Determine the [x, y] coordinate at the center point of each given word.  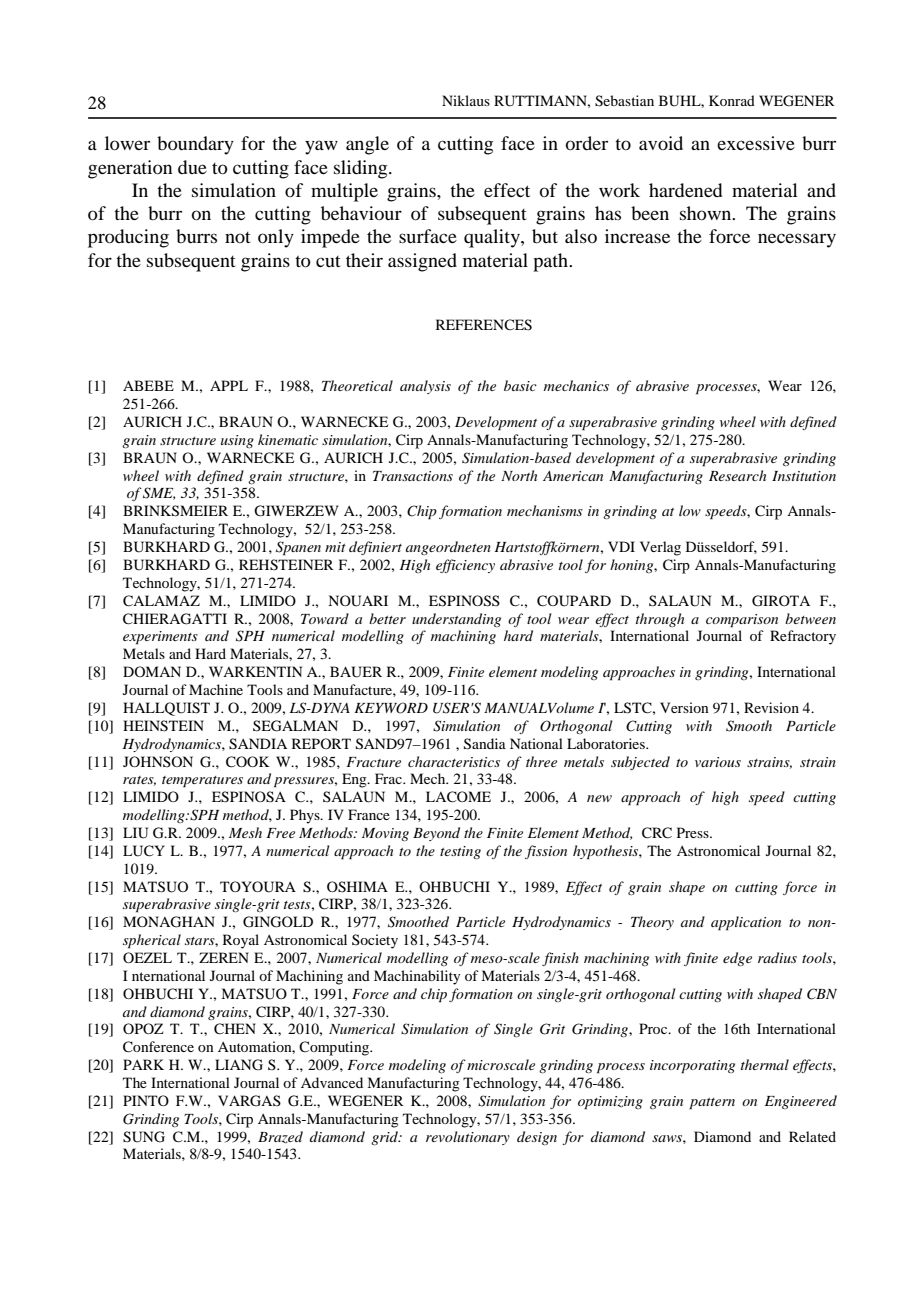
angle [367, 145]
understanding [456, 620]
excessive [756, 143]
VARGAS [249, 1101]
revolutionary [468, 1138]
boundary [195, 145]
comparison [742, 621]
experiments [160, 638]
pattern [712, 1104]
